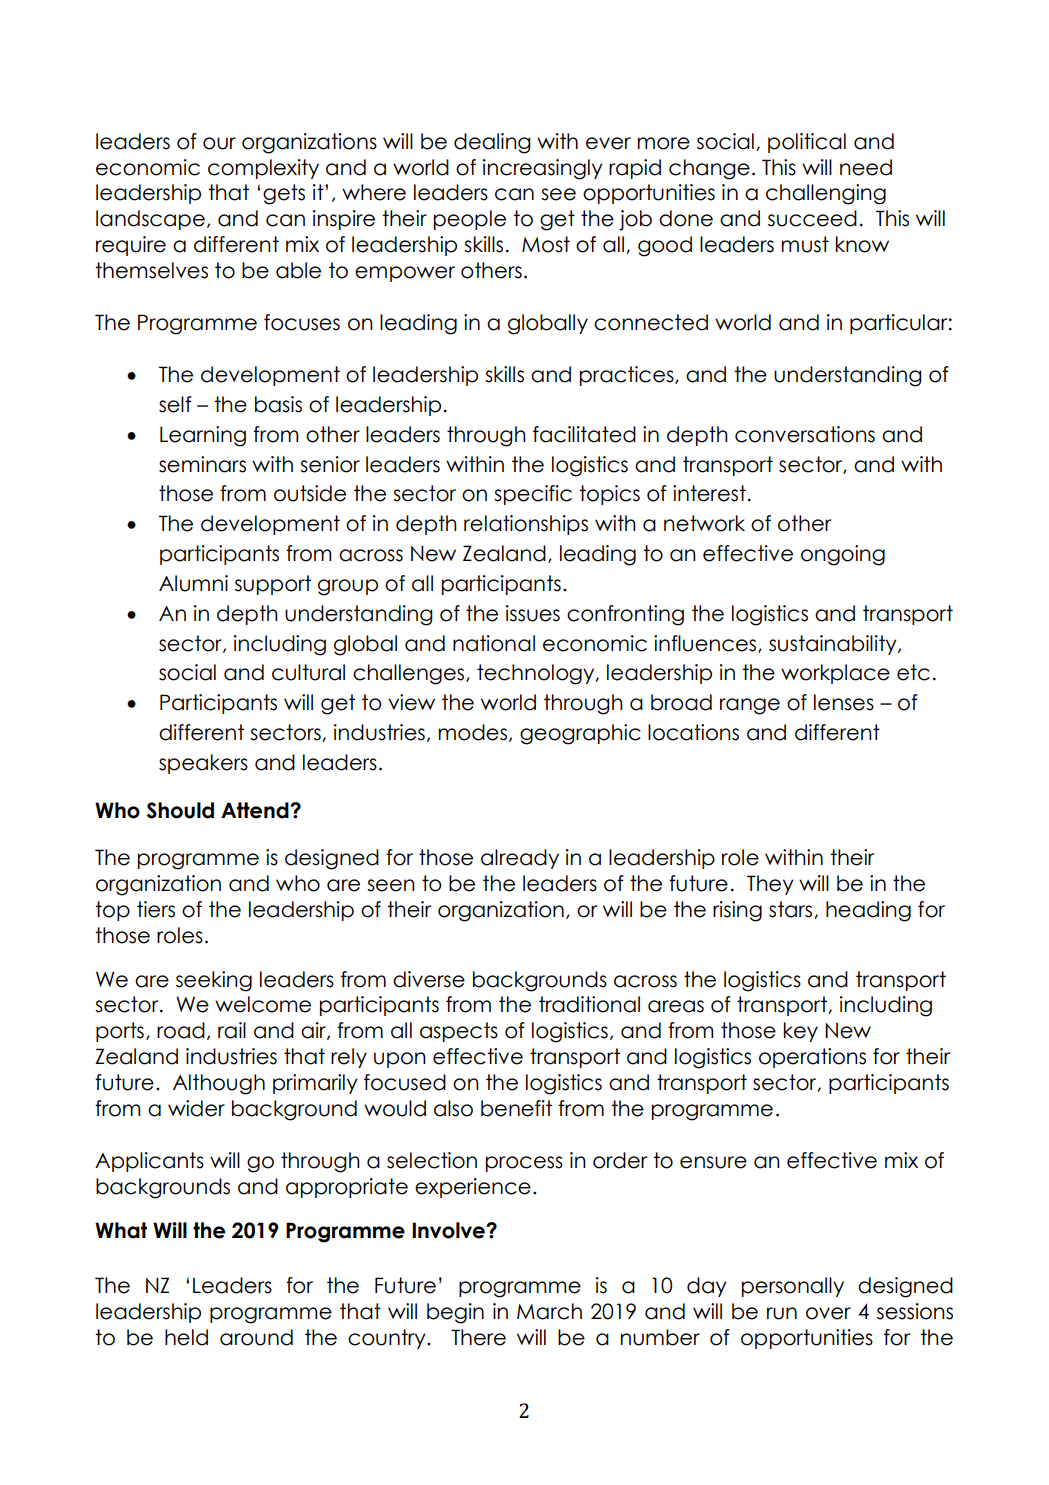  What do you see at coordinates (533, 495) in the page?
I see `specific` at bounding box center [533, 495].
